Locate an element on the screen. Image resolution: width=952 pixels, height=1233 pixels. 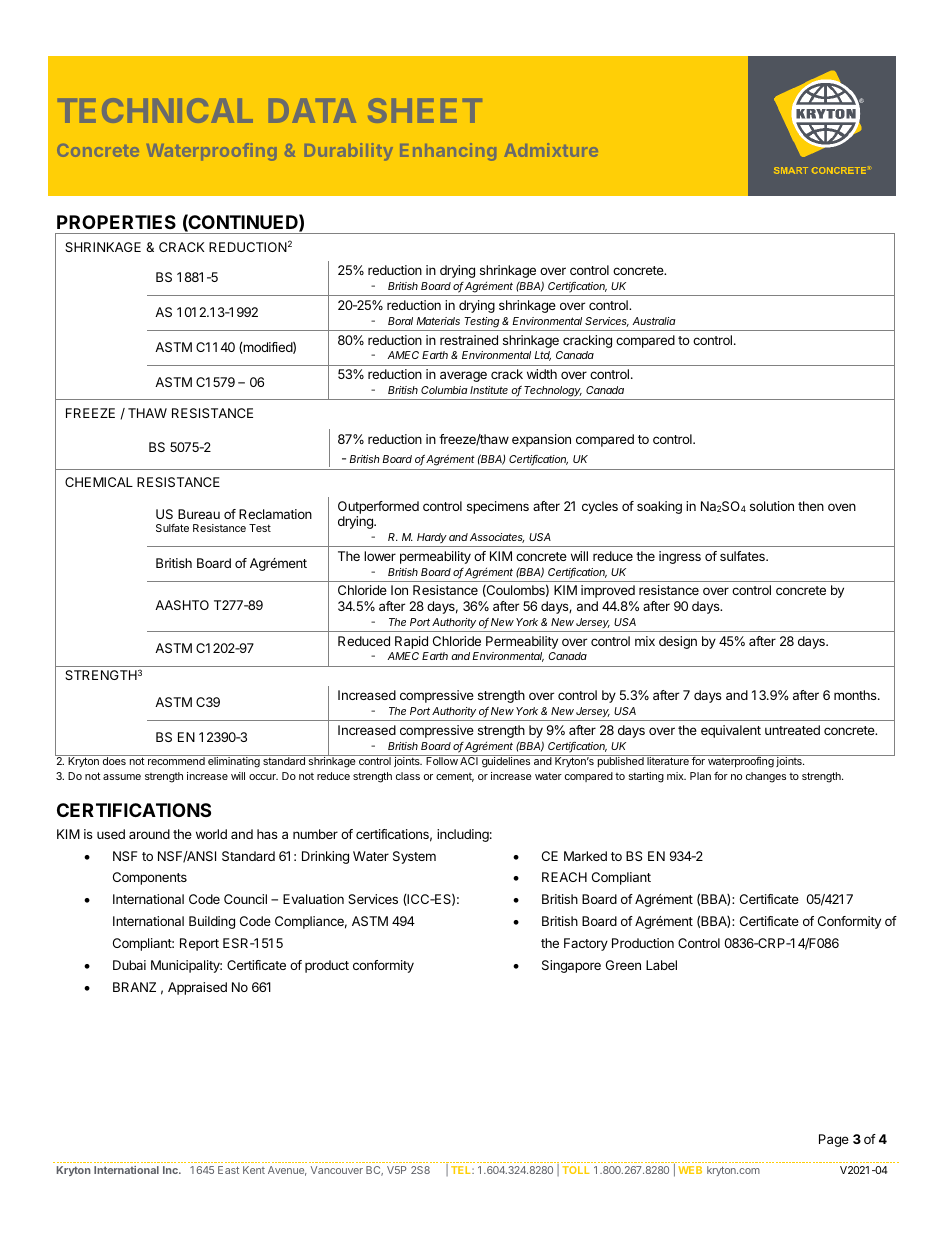
recommend is located at coordinates (176, 761).
